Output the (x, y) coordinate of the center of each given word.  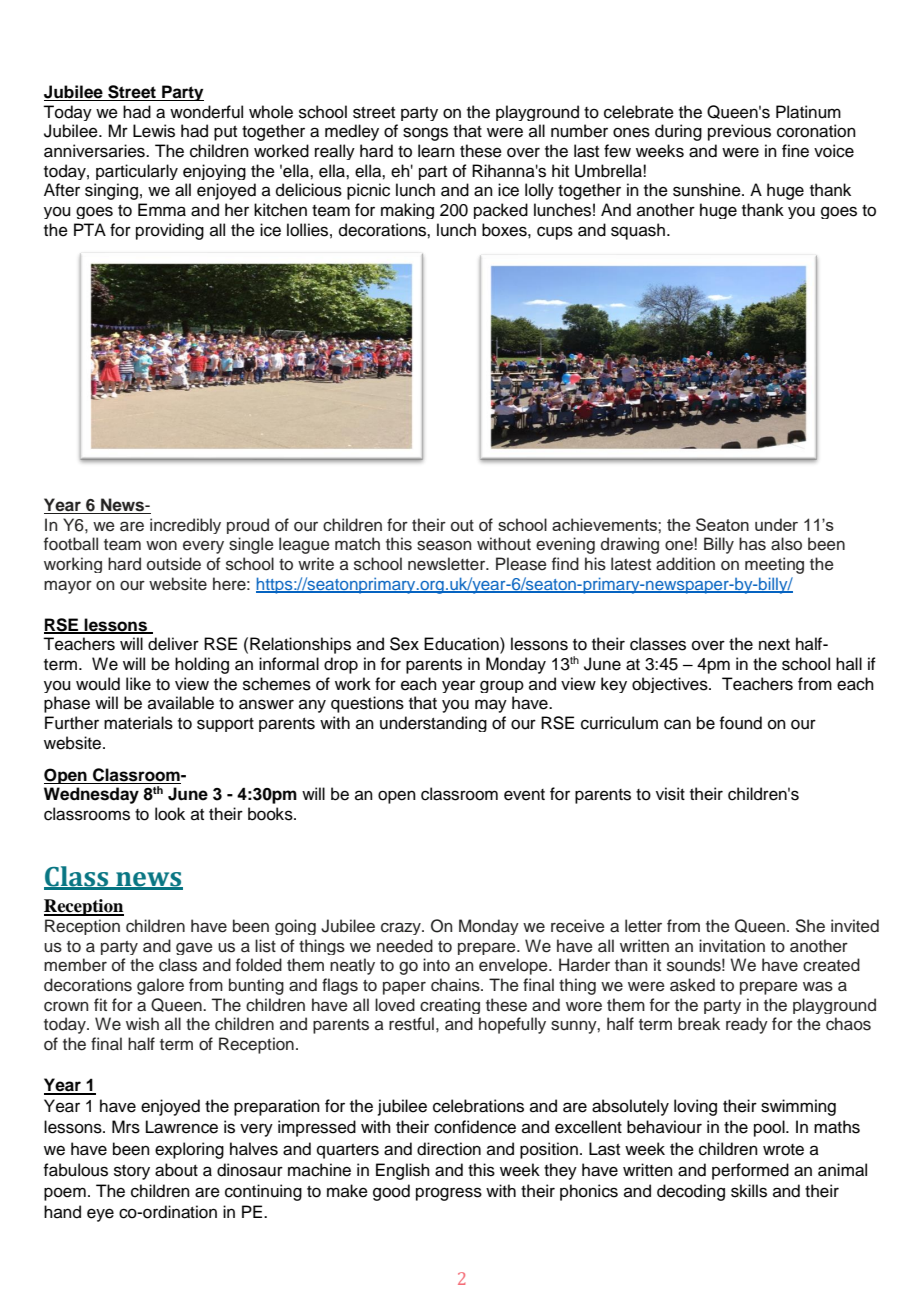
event (524, 795)
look (170, 814)
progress (449, 1194)
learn (436, 151)
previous (739, 132)
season (444, 545)
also (786, 544)
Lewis (154, 131)
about (176, 1170)
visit (670, 794)
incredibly (185, 526)
